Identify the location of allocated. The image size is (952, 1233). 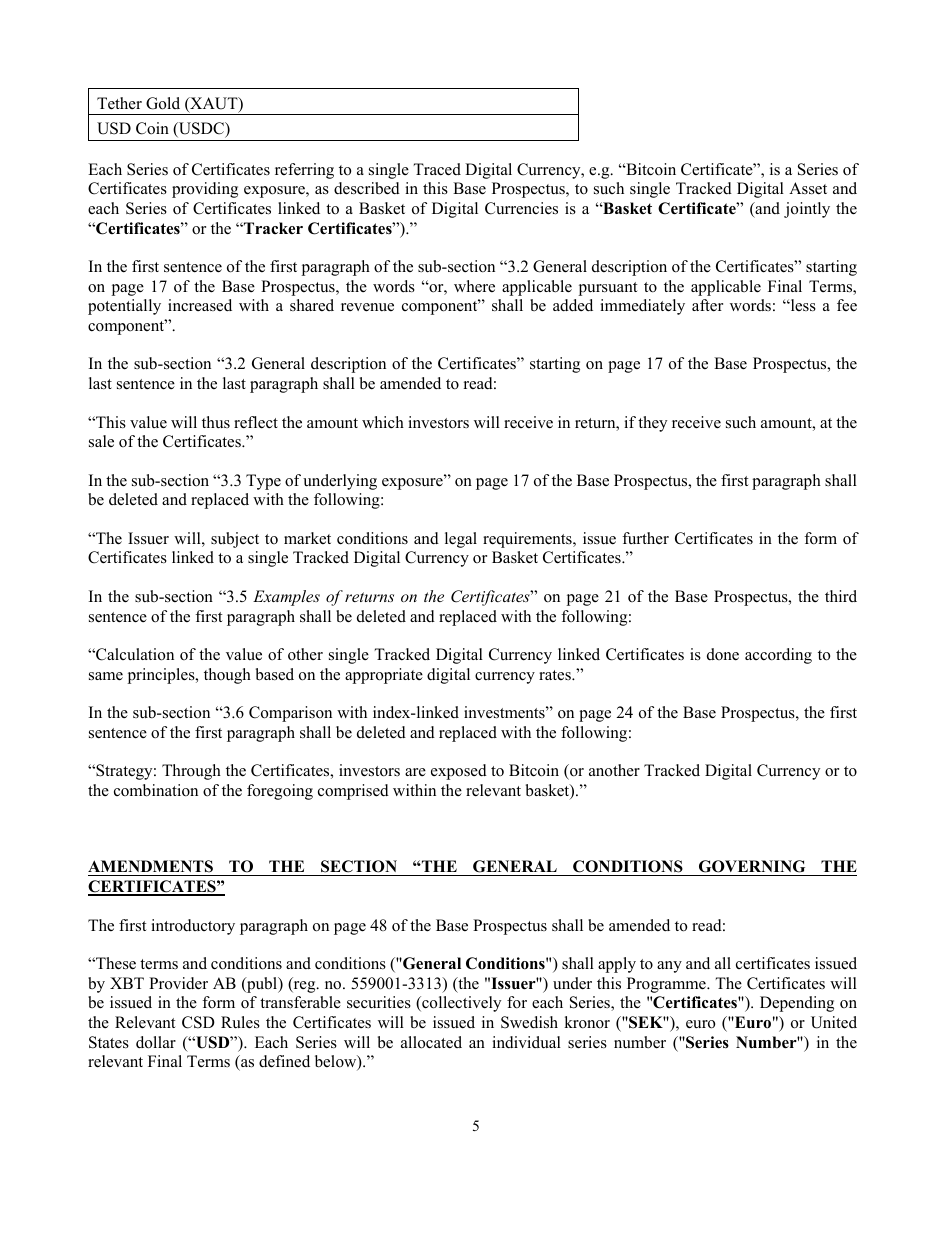
(431, 1042).
